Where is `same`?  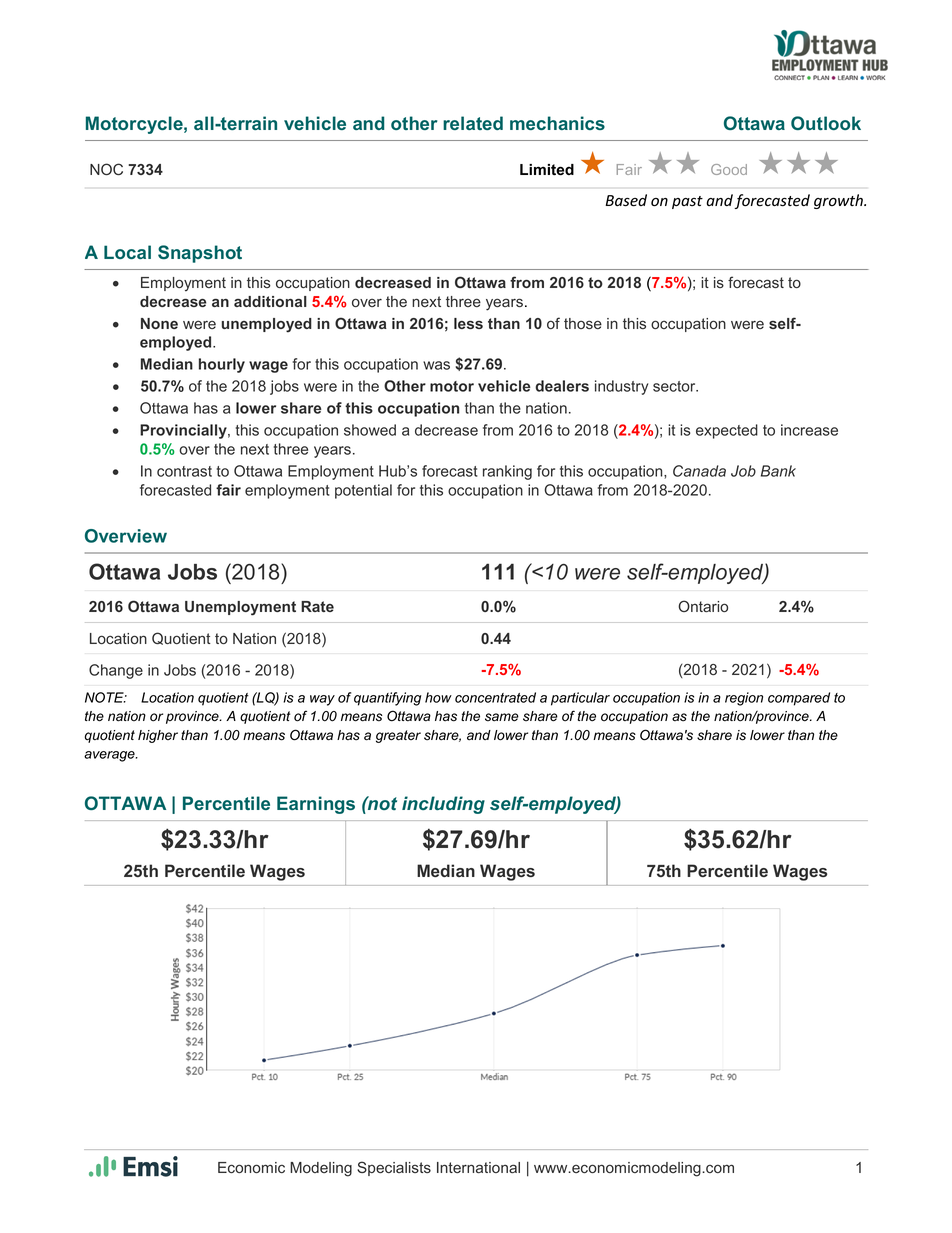 same is located at coordinates (502, 717).
